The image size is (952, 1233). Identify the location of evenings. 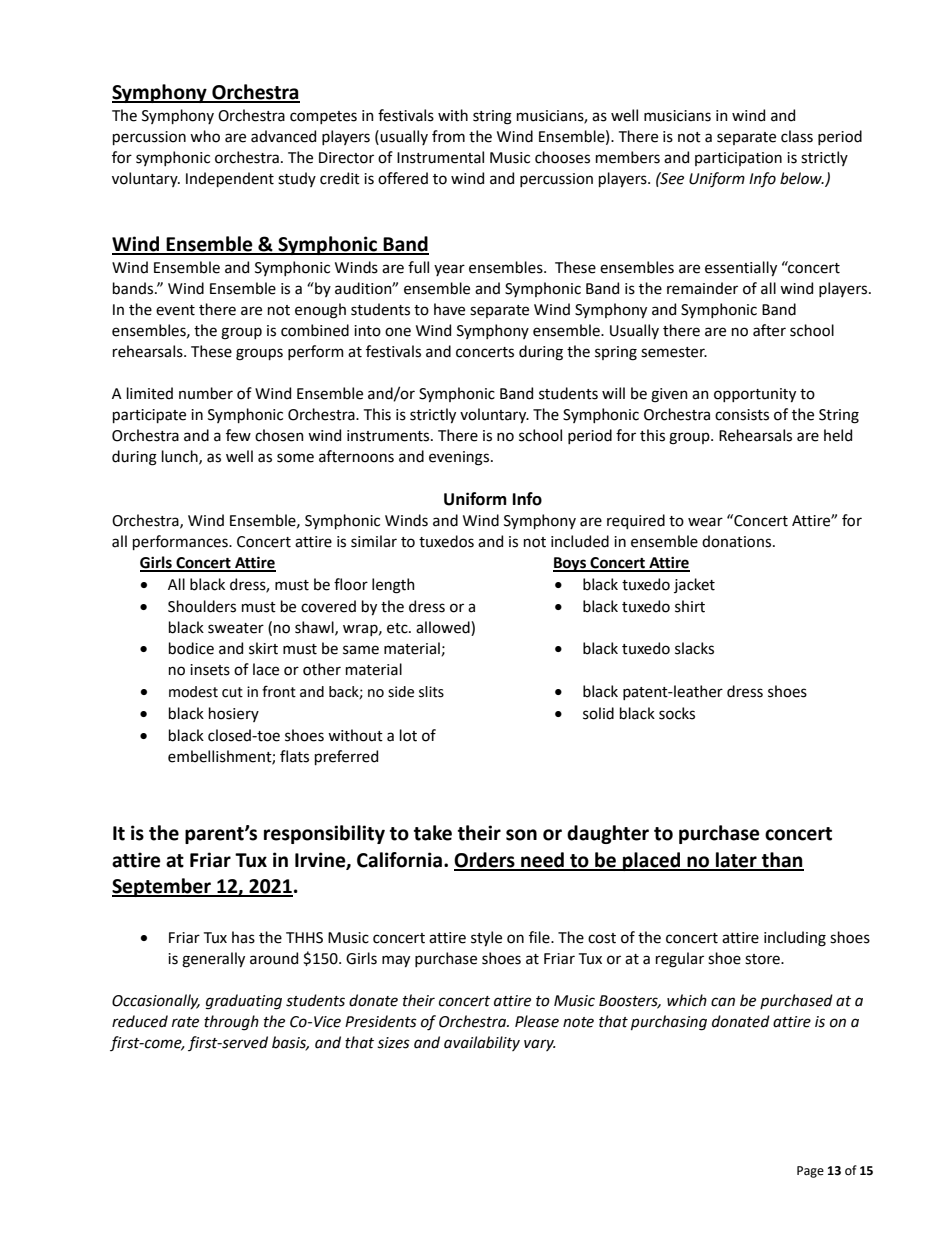
(460, 458).
